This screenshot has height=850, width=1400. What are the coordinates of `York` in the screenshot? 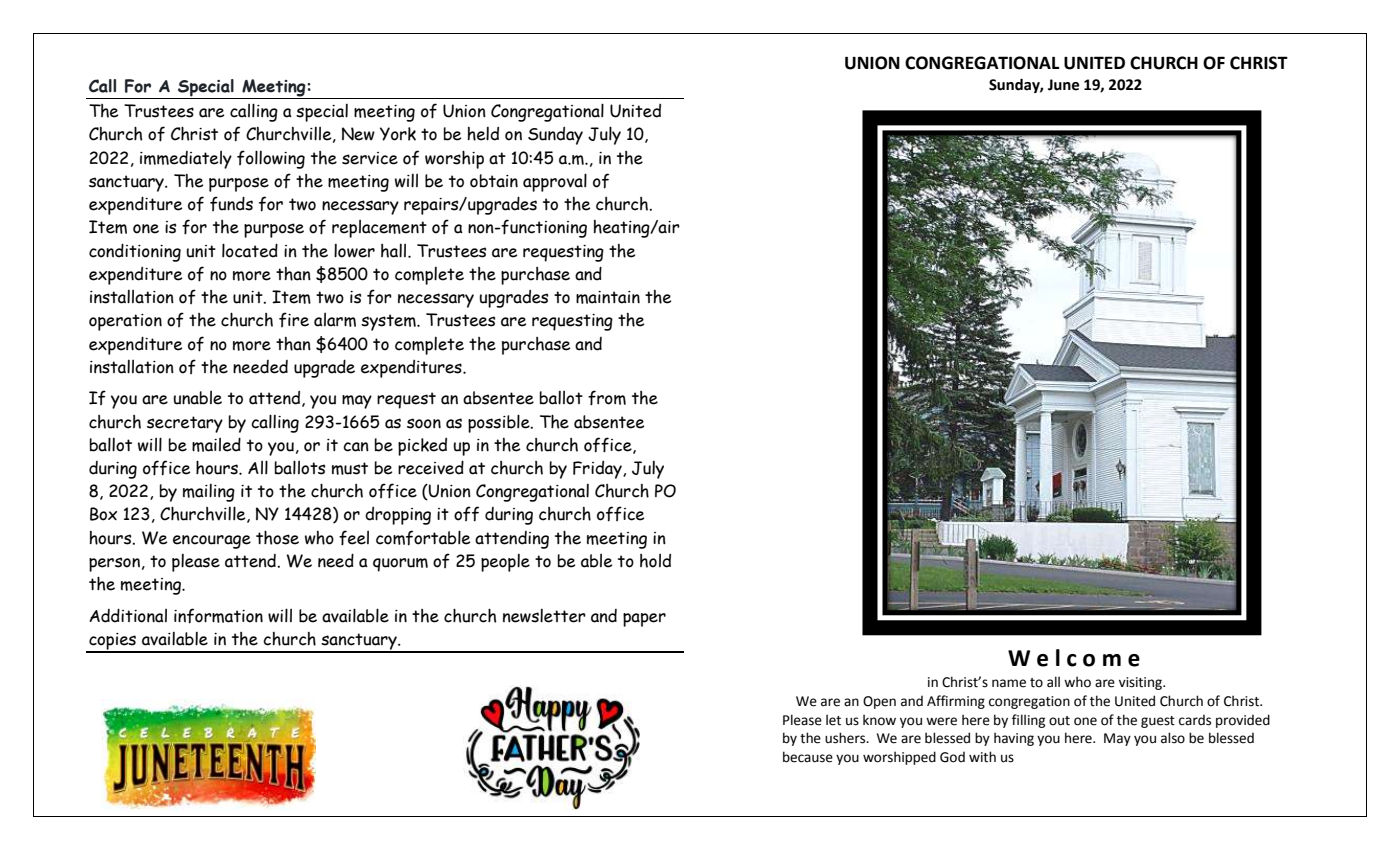 It's located at (398, 134).
